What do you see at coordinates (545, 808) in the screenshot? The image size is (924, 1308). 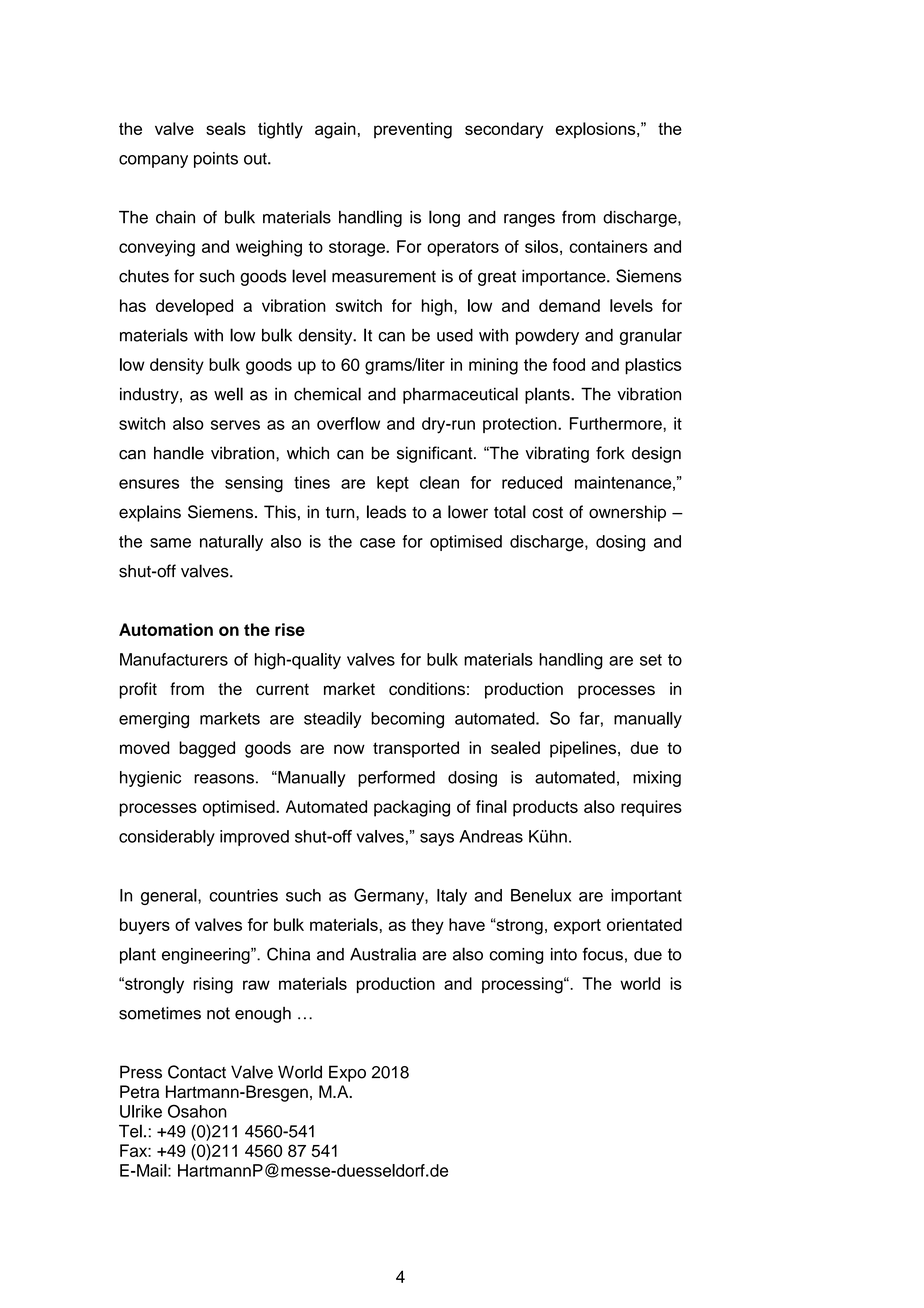 I see `products` at bounding box center [545, 808].
